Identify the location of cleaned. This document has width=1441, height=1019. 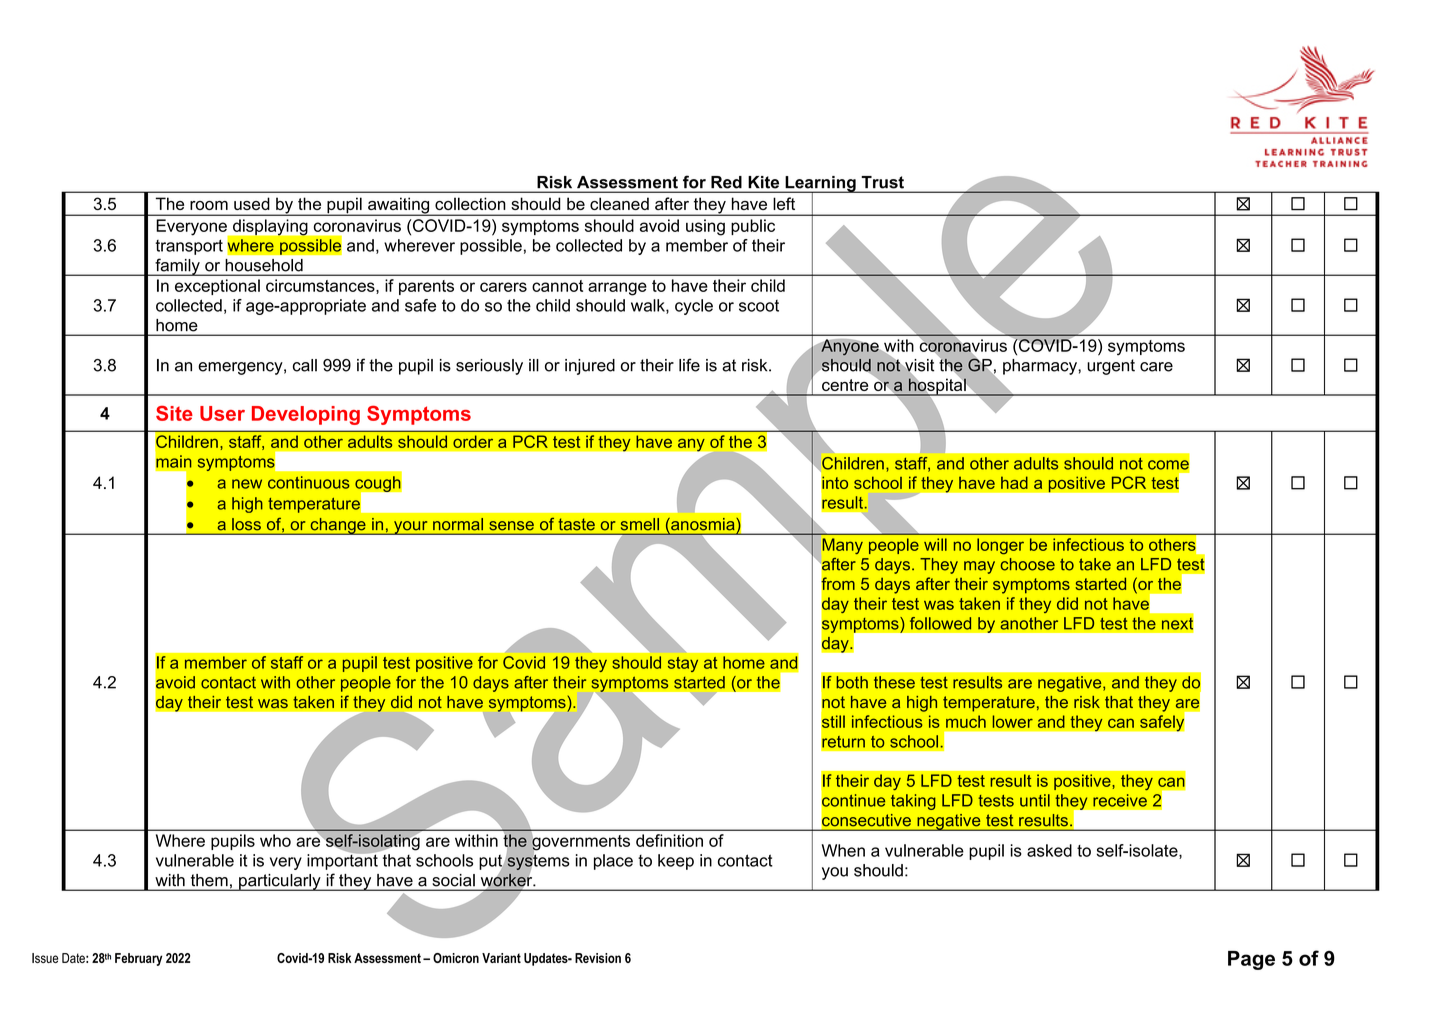
(619, 203).
